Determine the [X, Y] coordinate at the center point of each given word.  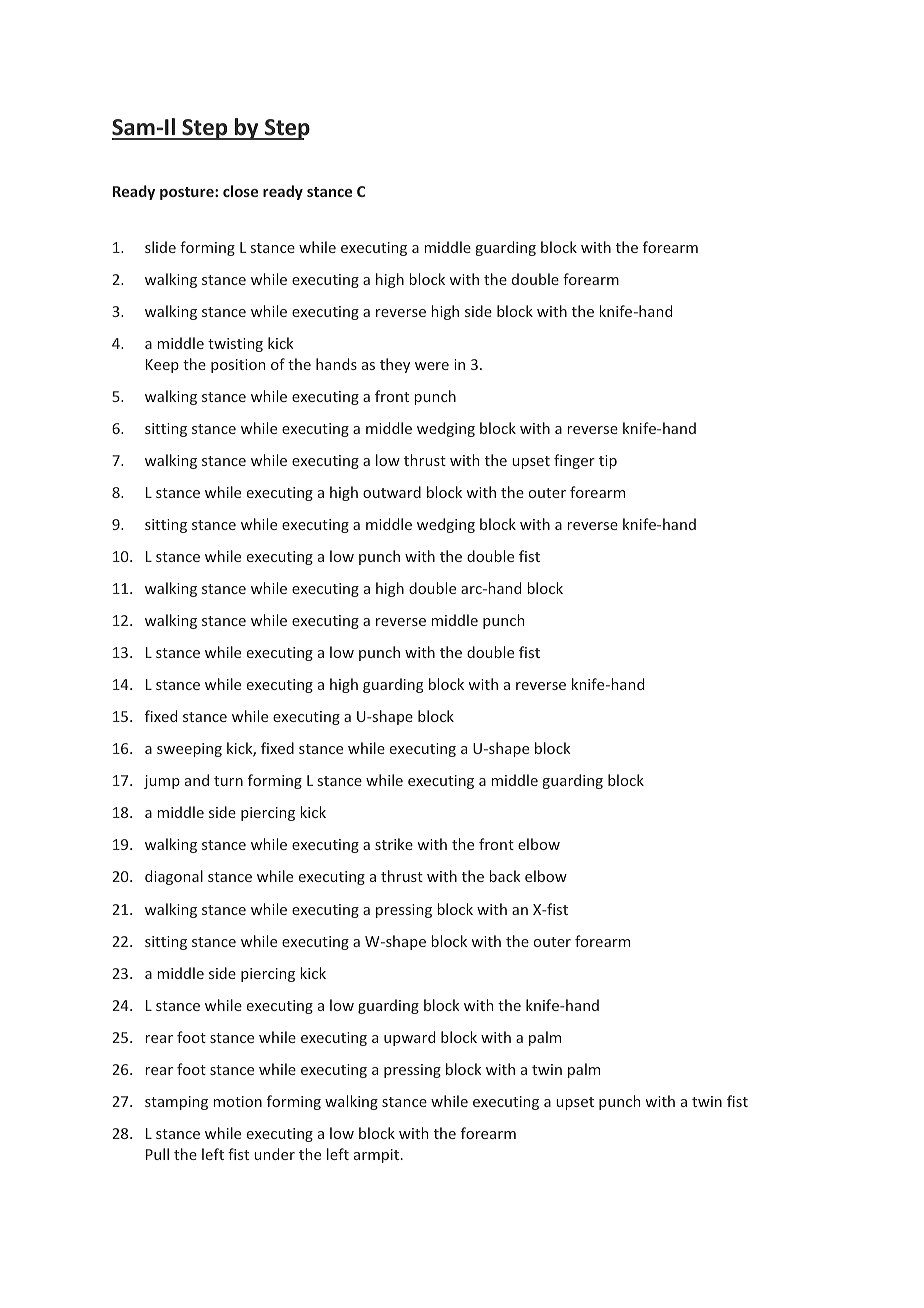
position [238, 366]
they [395, 365]
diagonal [174, 877]
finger [574, 461]
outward [392, 492]
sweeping [189, 750]
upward [409, 1038]
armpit [376, 1156]
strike [394, 844]
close [240, 191]
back [505, 876]
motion [238, 1101]
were [432, 366]
